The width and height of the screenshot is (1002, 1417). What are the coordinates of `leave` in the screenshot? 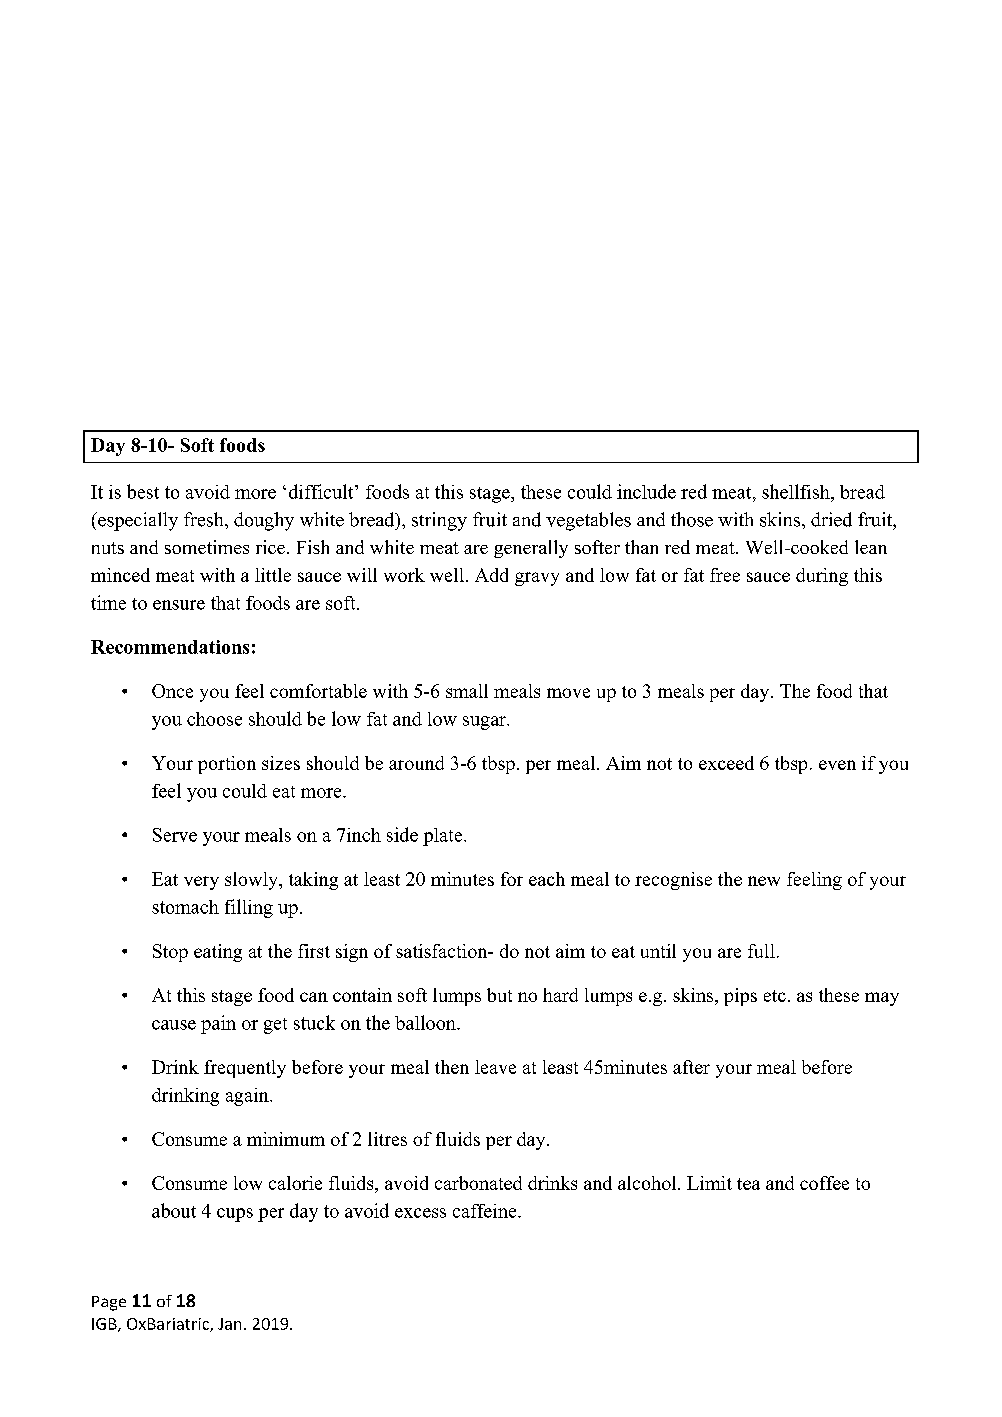 It's located at (495, 1067).
